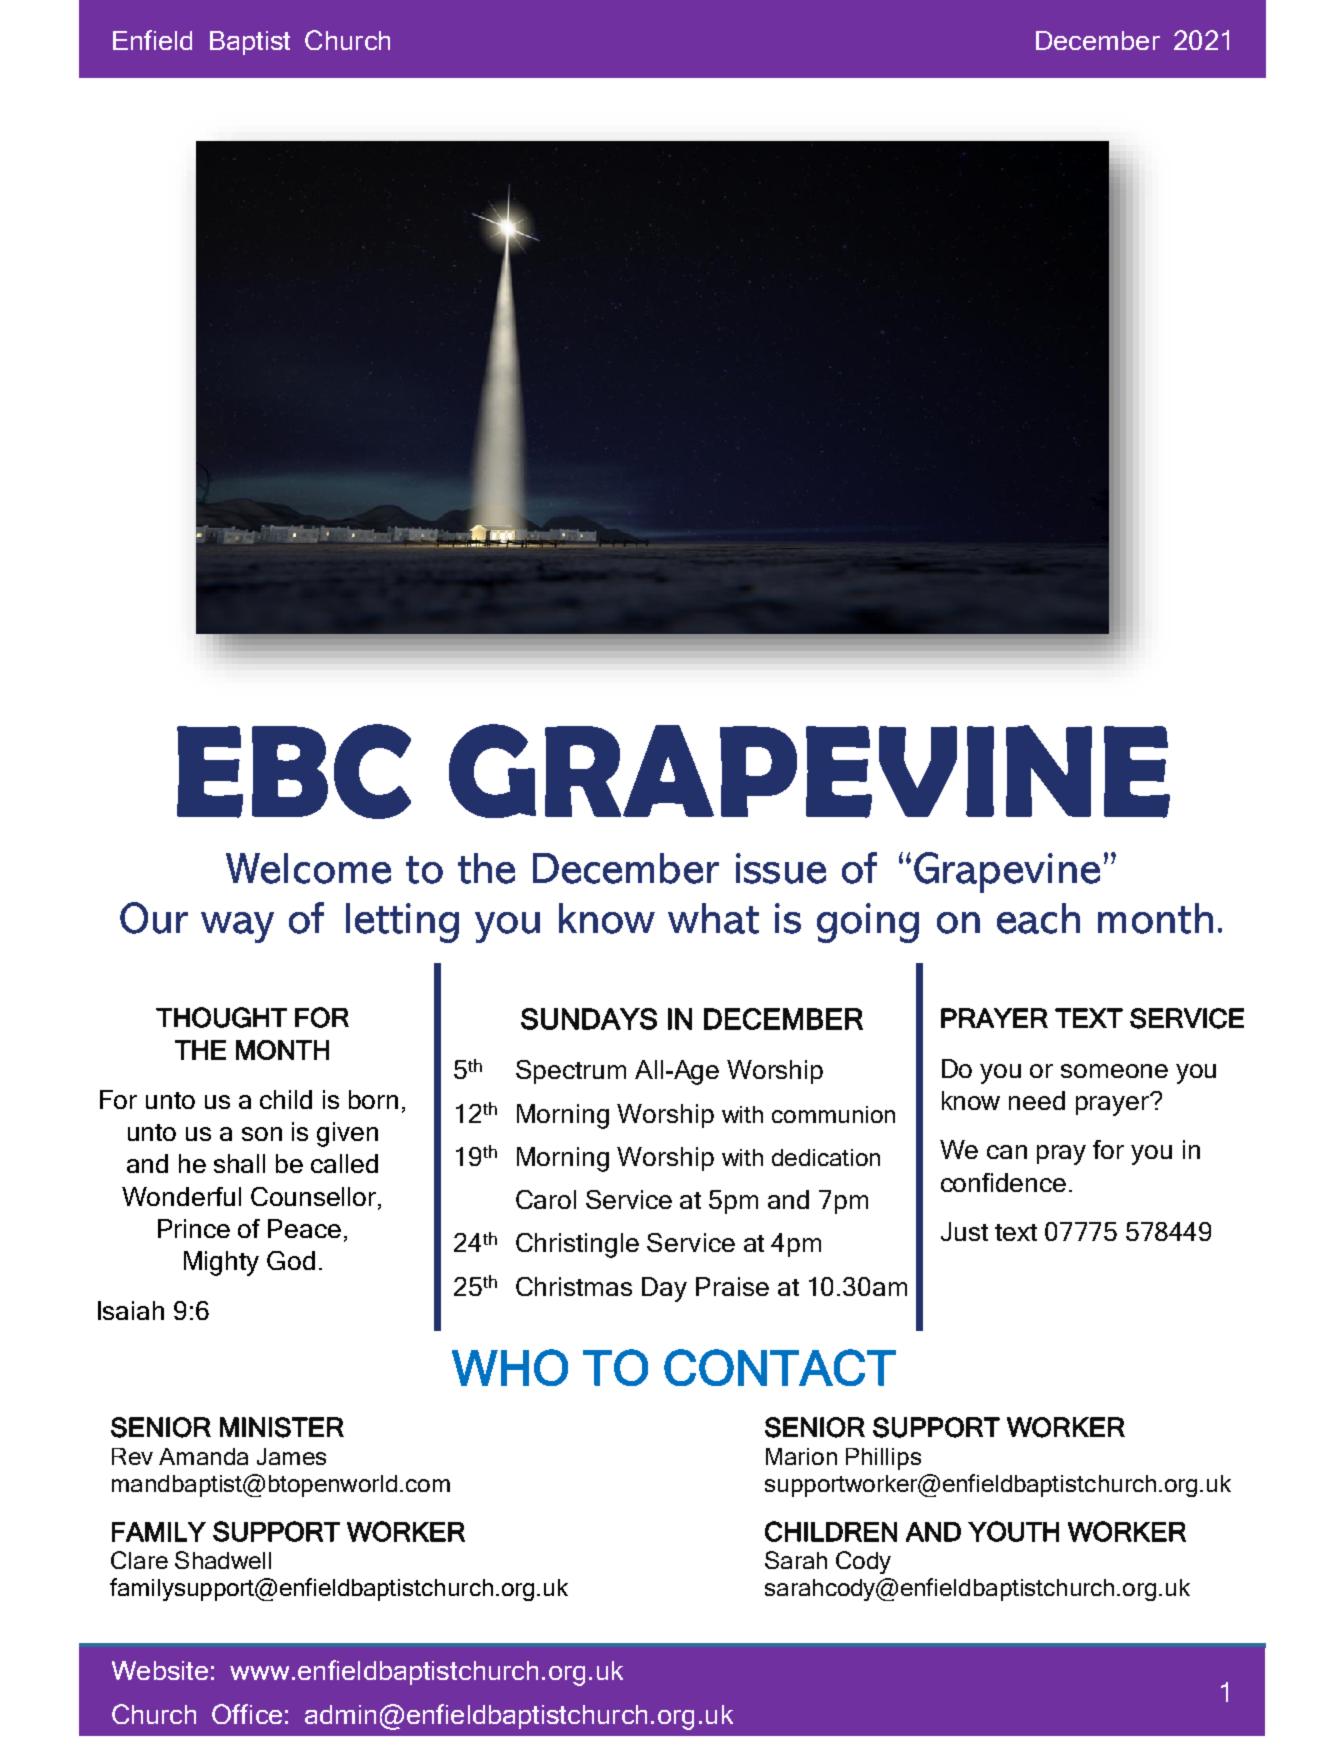 The height and width of the image is (1739, 1344). Describe the element at coordinates (282, 1427) in the image. I see `MINISTER` at that location.
